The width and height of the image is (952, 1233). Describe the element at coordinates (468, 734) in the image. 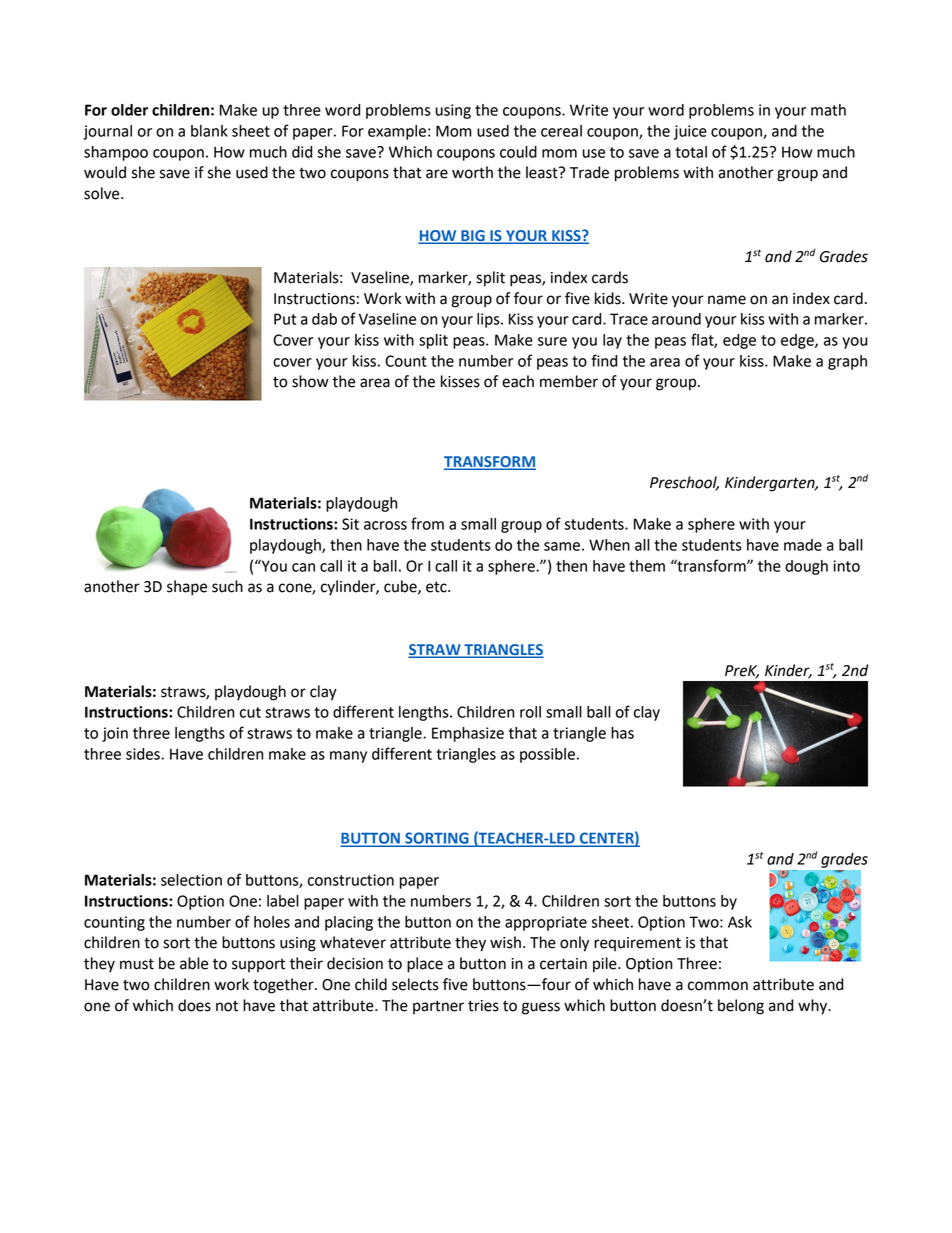

I see `Emphasize` at that location.
